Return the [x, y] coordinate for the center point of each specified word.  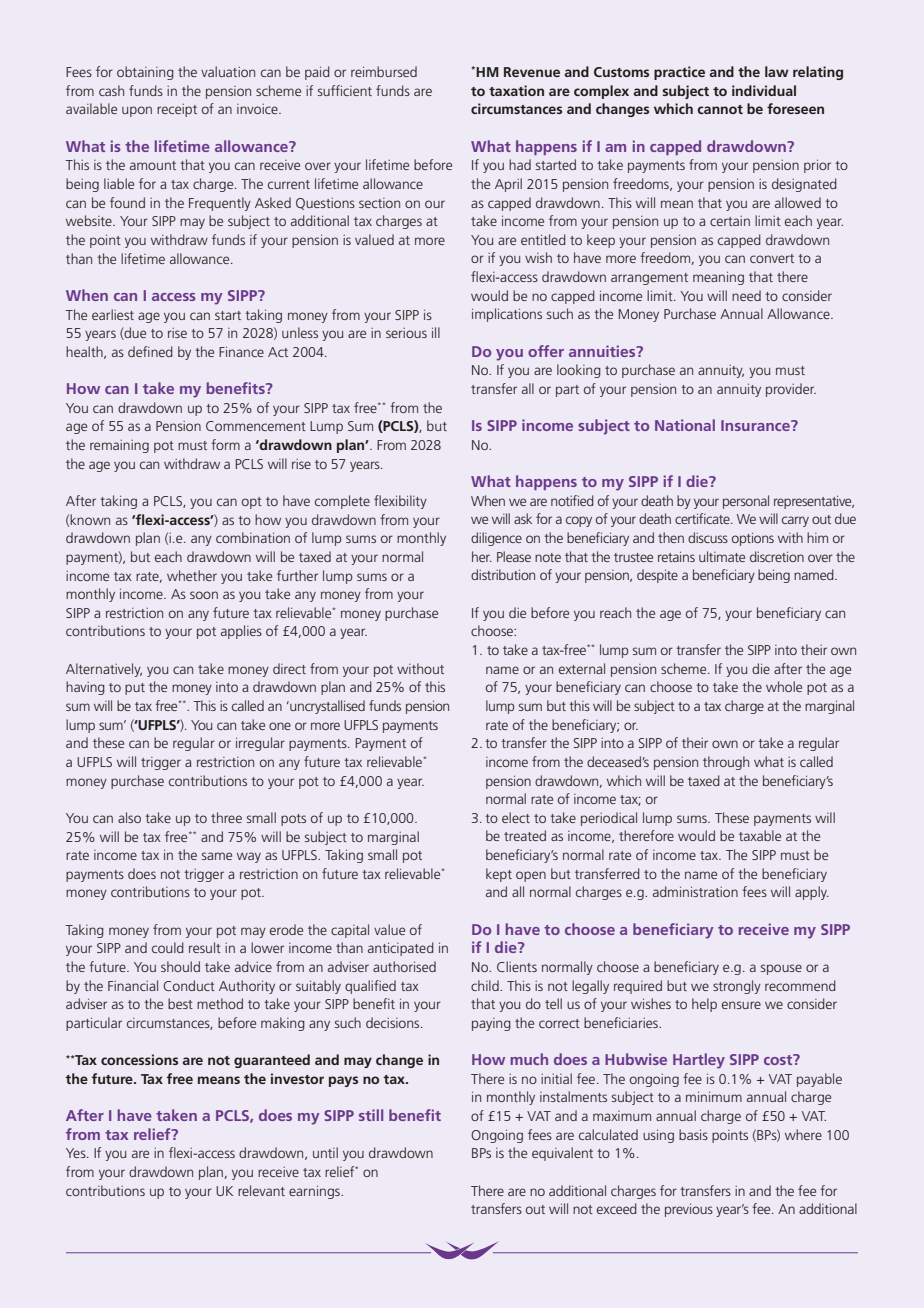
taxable [760, 835]
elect [516, 817]
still [371, 1115]
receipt [177, 110]
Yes [77, 1153]
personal [746, 502]
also [129, 817]
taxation [516, 90]
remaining [119, 446]
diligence [496, 539]
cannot [720, 109]
